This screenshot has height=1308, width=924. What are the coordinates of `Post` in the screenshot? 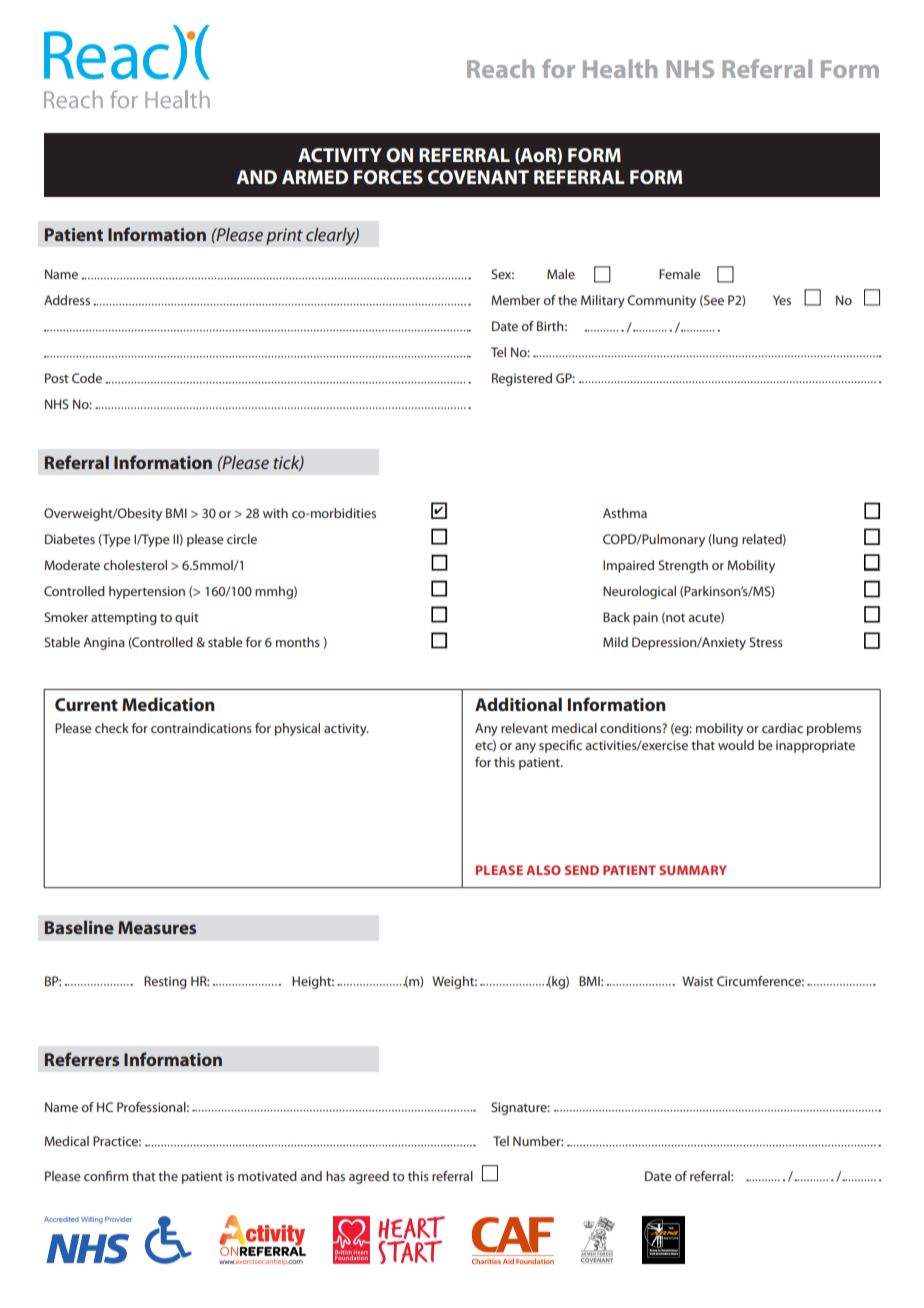 It's located at (57, 378).
